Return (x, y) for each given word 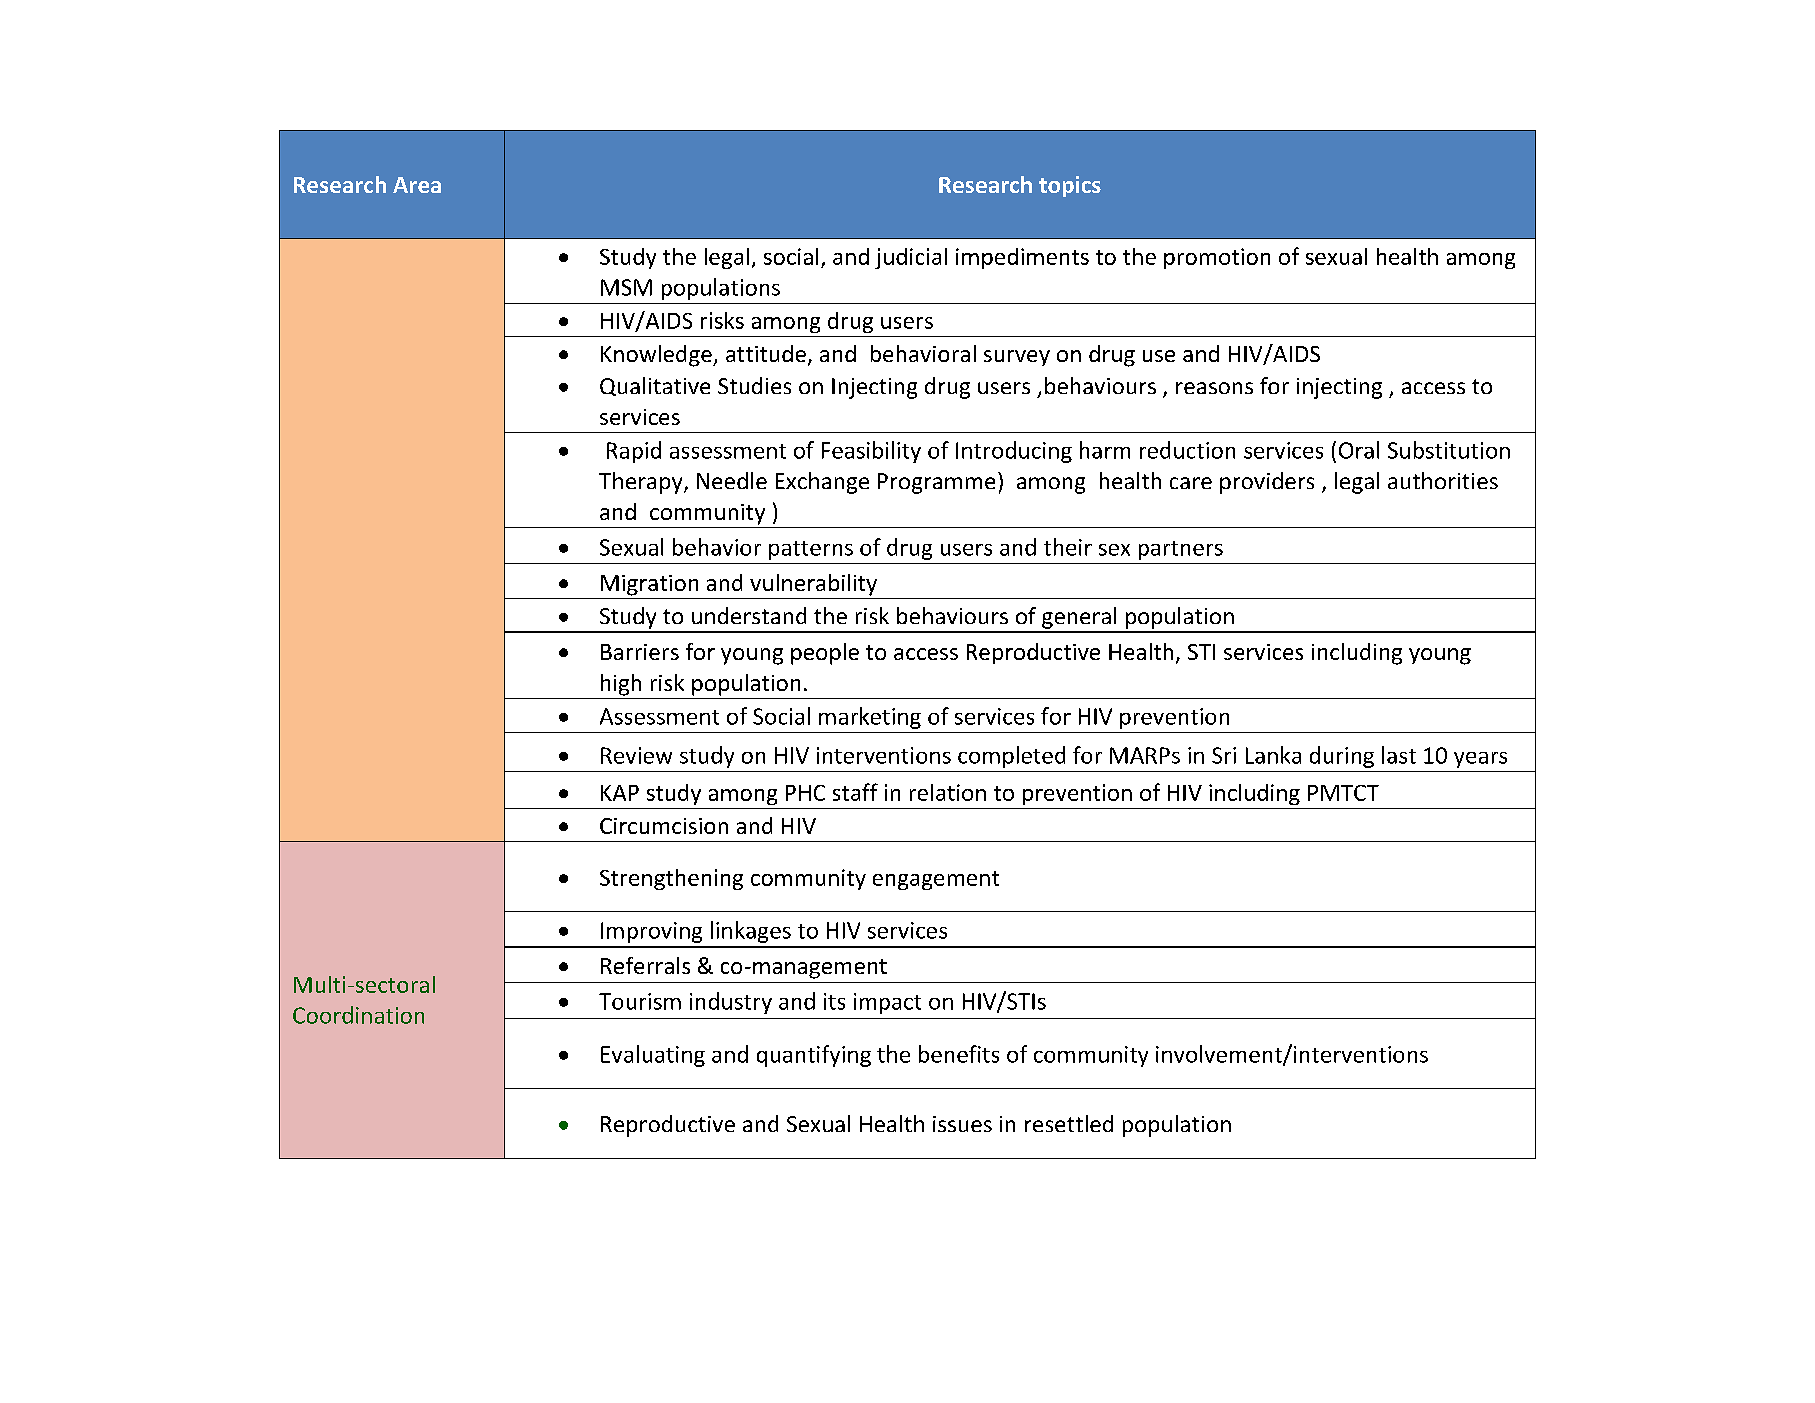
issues (962, 1124)
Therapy (642, 483)
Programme (936, 483)
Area (417, 185)
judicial (911, 258)
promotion (1217, 258)
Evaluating (653, 1056)
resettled (1069, 1123)
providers (1267, 483)
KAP (620, 793)
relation (948, 792)
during (1342, 757)
